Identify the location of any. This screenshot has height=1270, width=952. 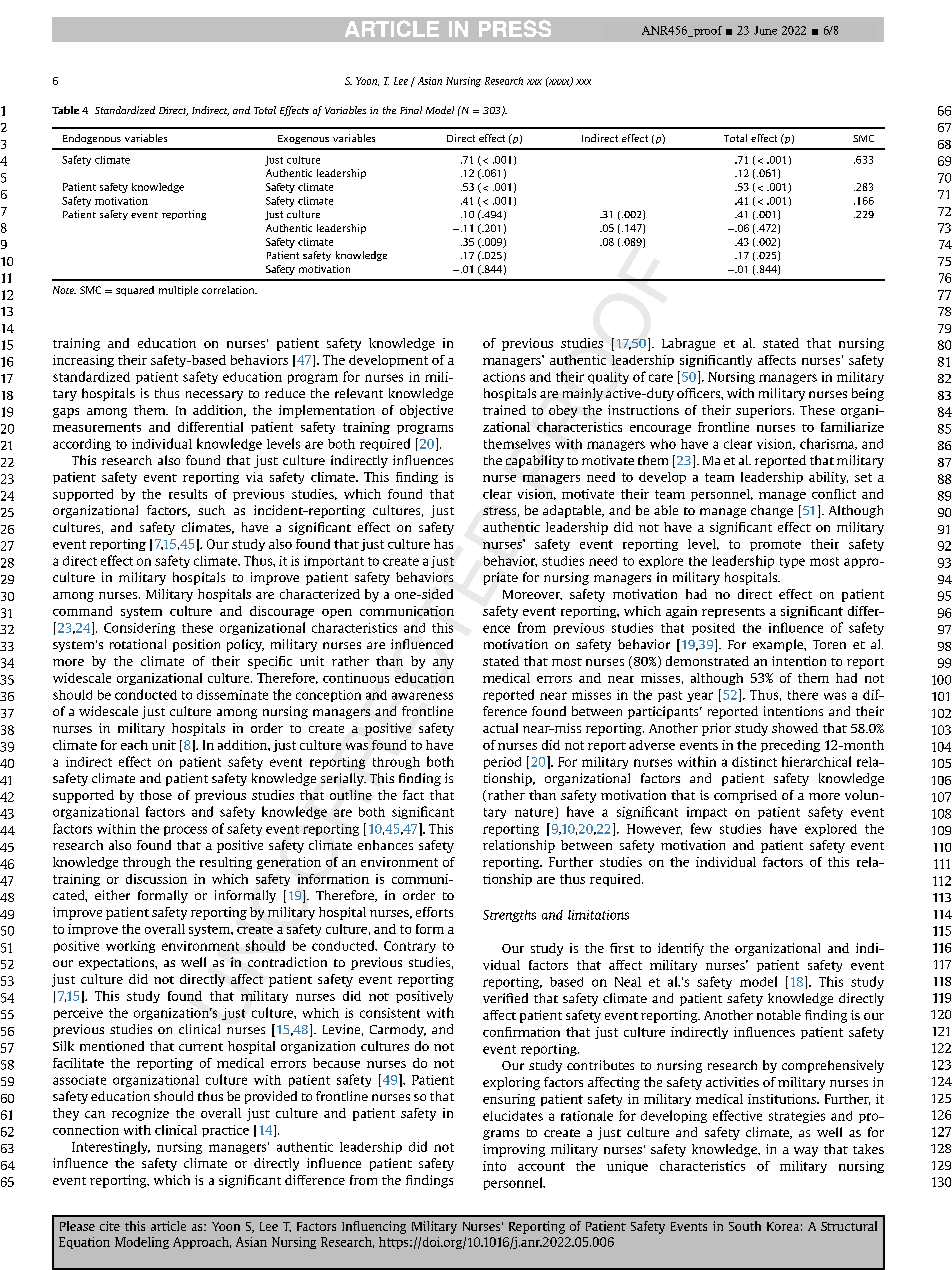
(443, 664).
